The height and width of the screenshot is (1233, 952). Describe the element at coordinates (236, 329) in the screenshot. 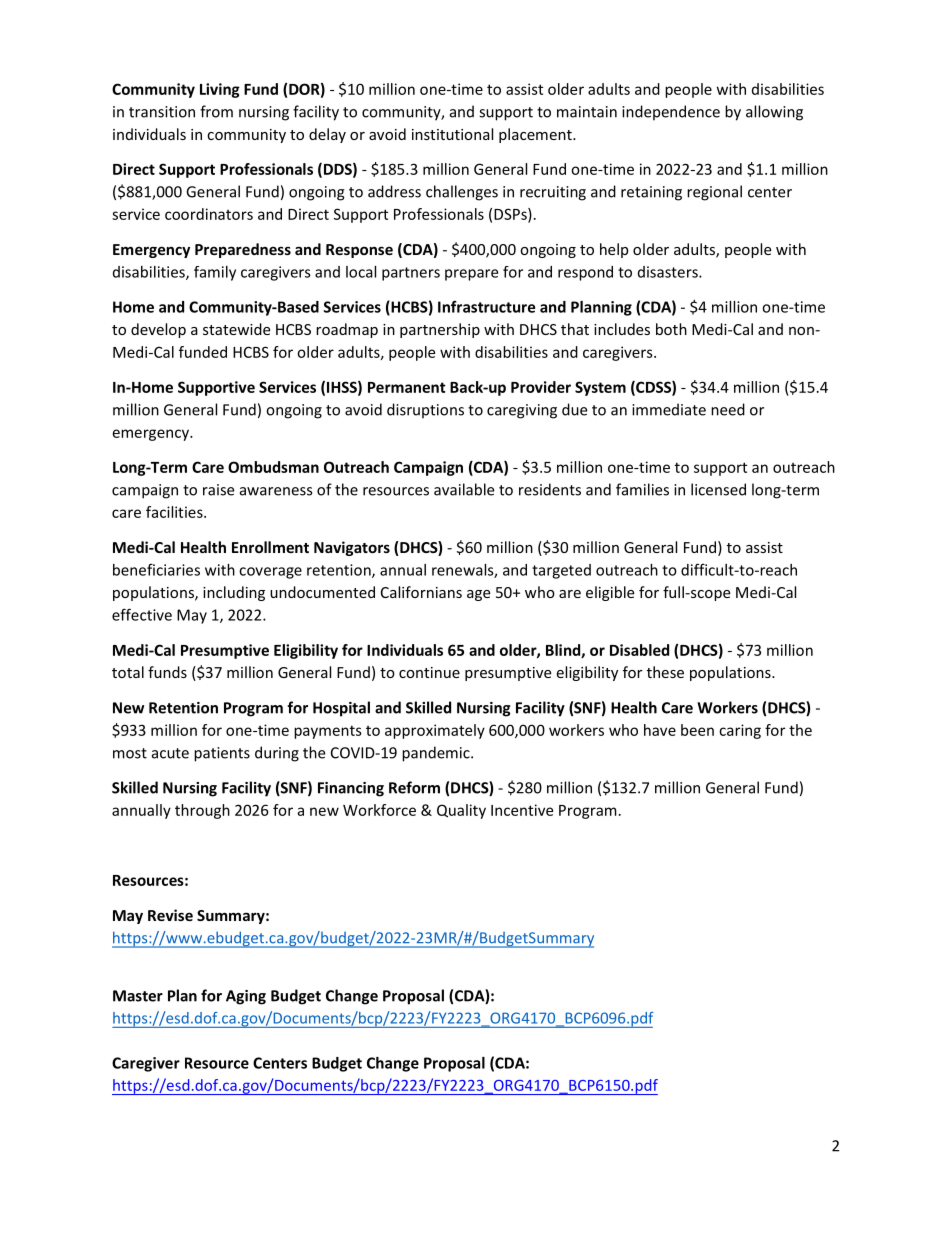

I see `statewide` at that location.
